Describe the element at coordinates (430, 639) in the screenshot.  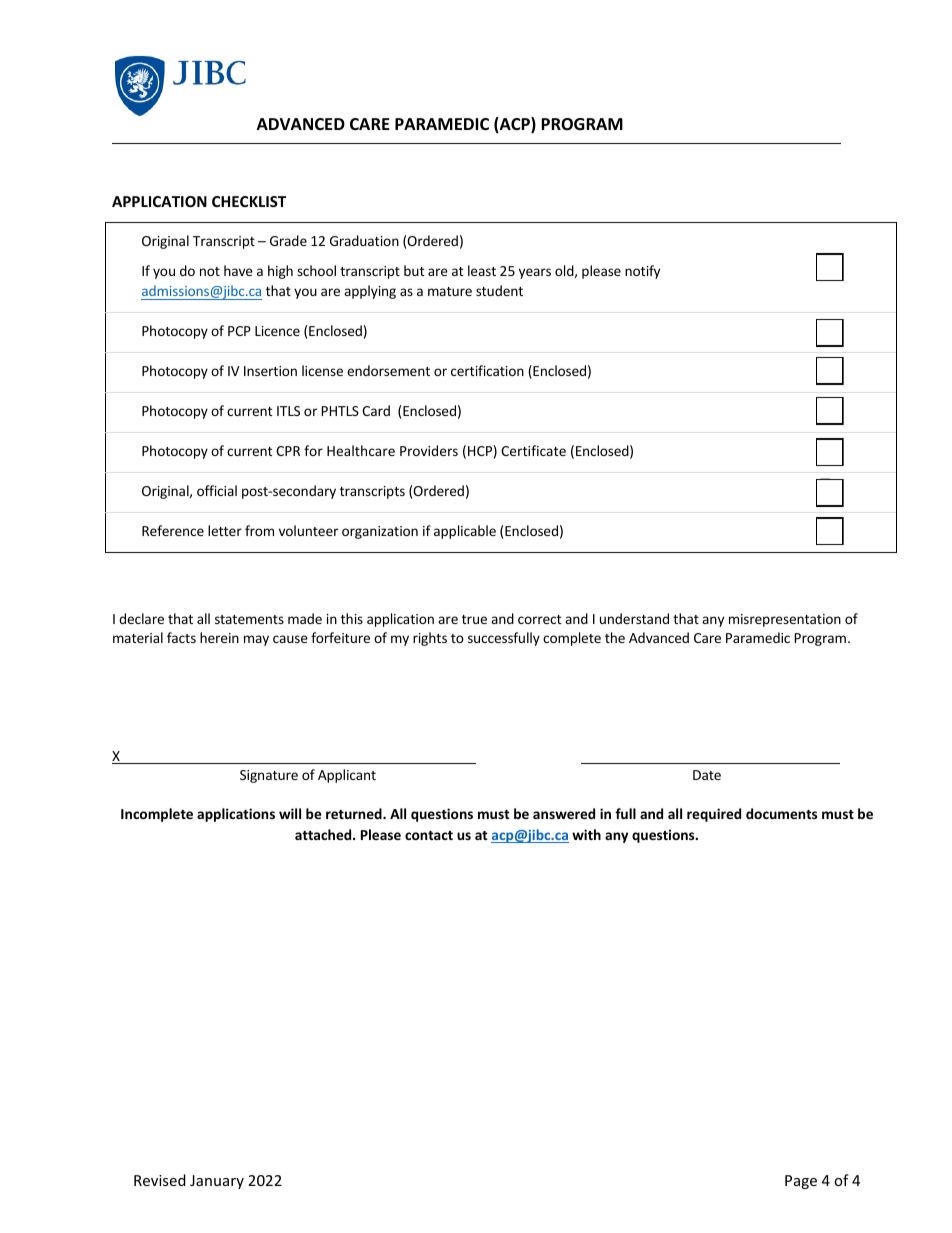
I see `rights` at that location.
